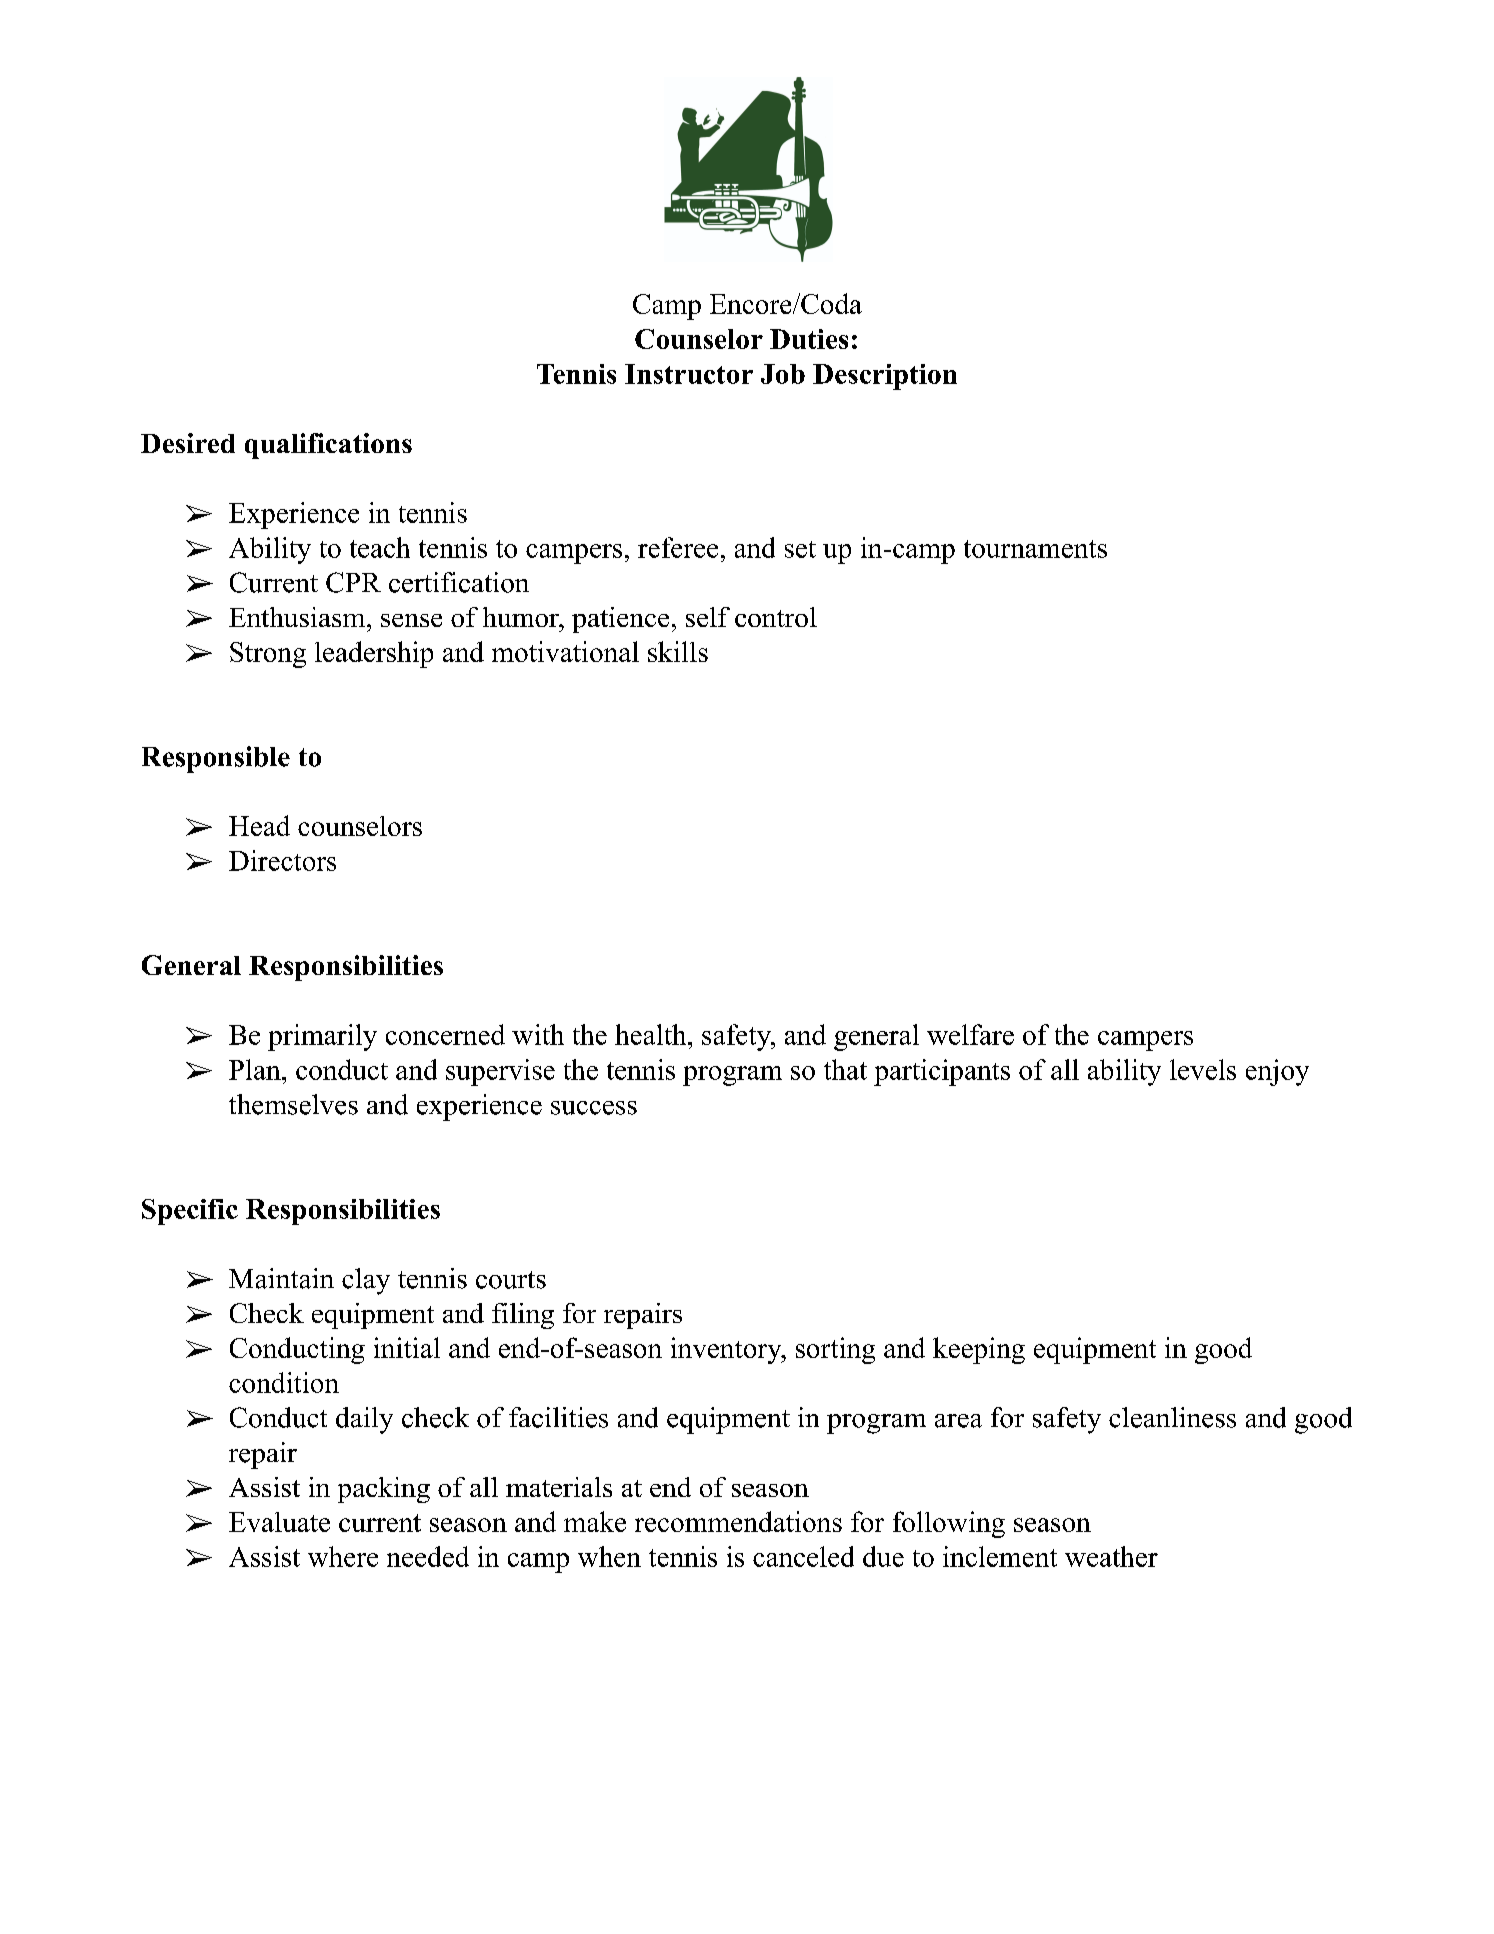 The height and width of the image is (1934, 1494). I want to click on qualifications, so click(328, 446).
